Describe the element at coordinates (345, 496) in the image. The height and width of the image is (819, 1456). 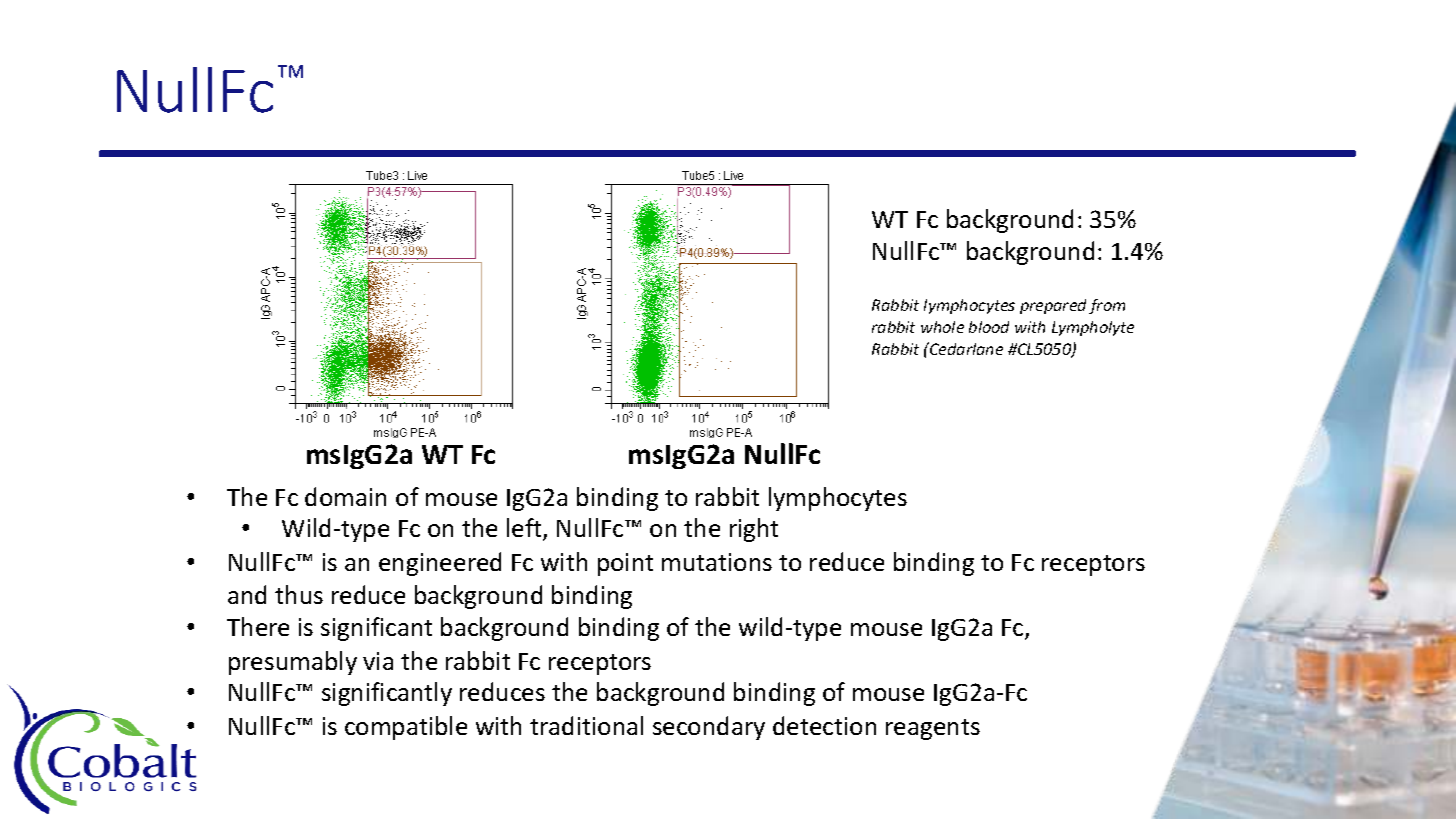
I see `domain` at that location.
